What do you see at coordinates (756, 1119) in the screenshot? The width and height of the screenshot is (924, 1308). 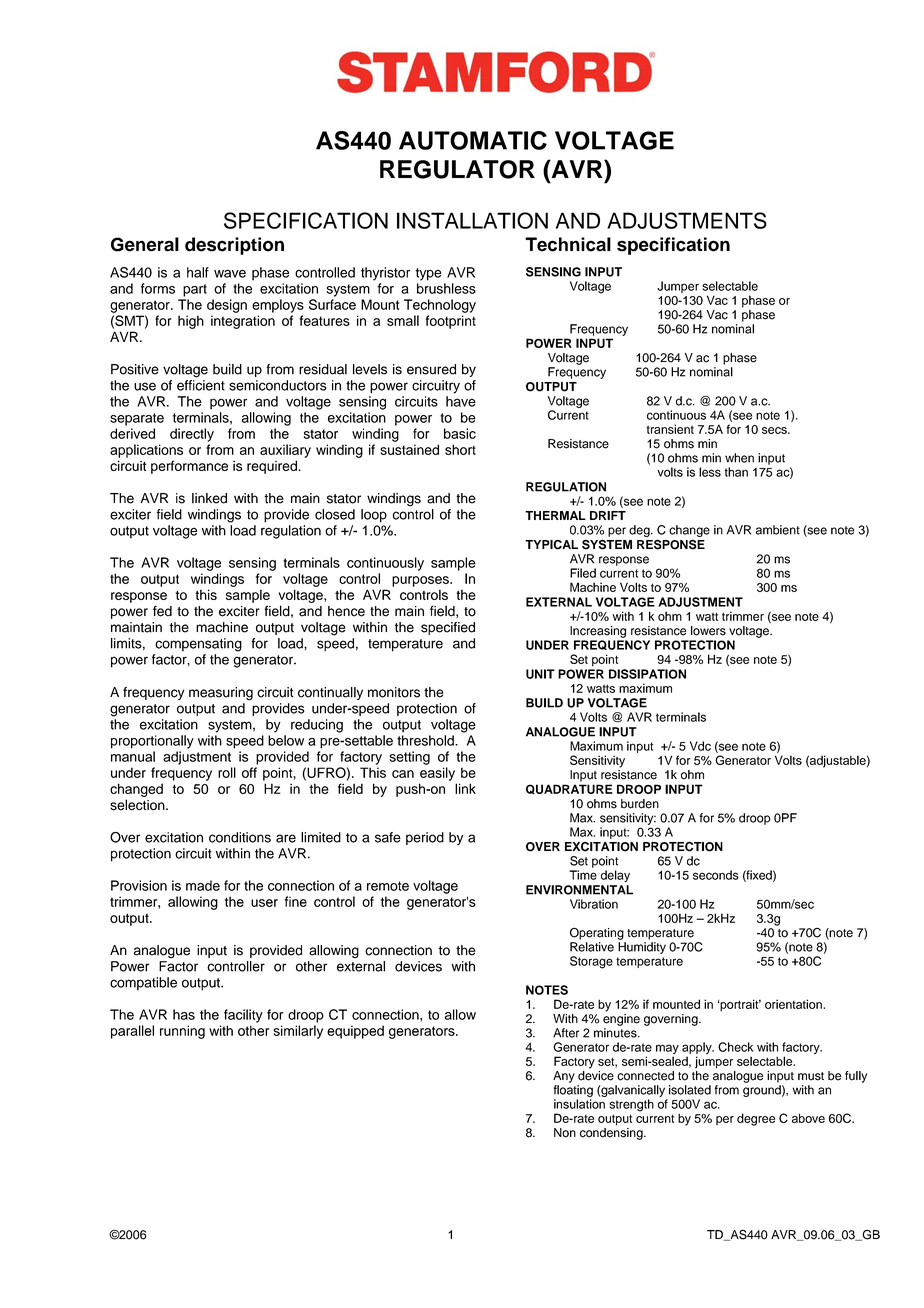 I see `degree` at bounding box center [756, 1119].
